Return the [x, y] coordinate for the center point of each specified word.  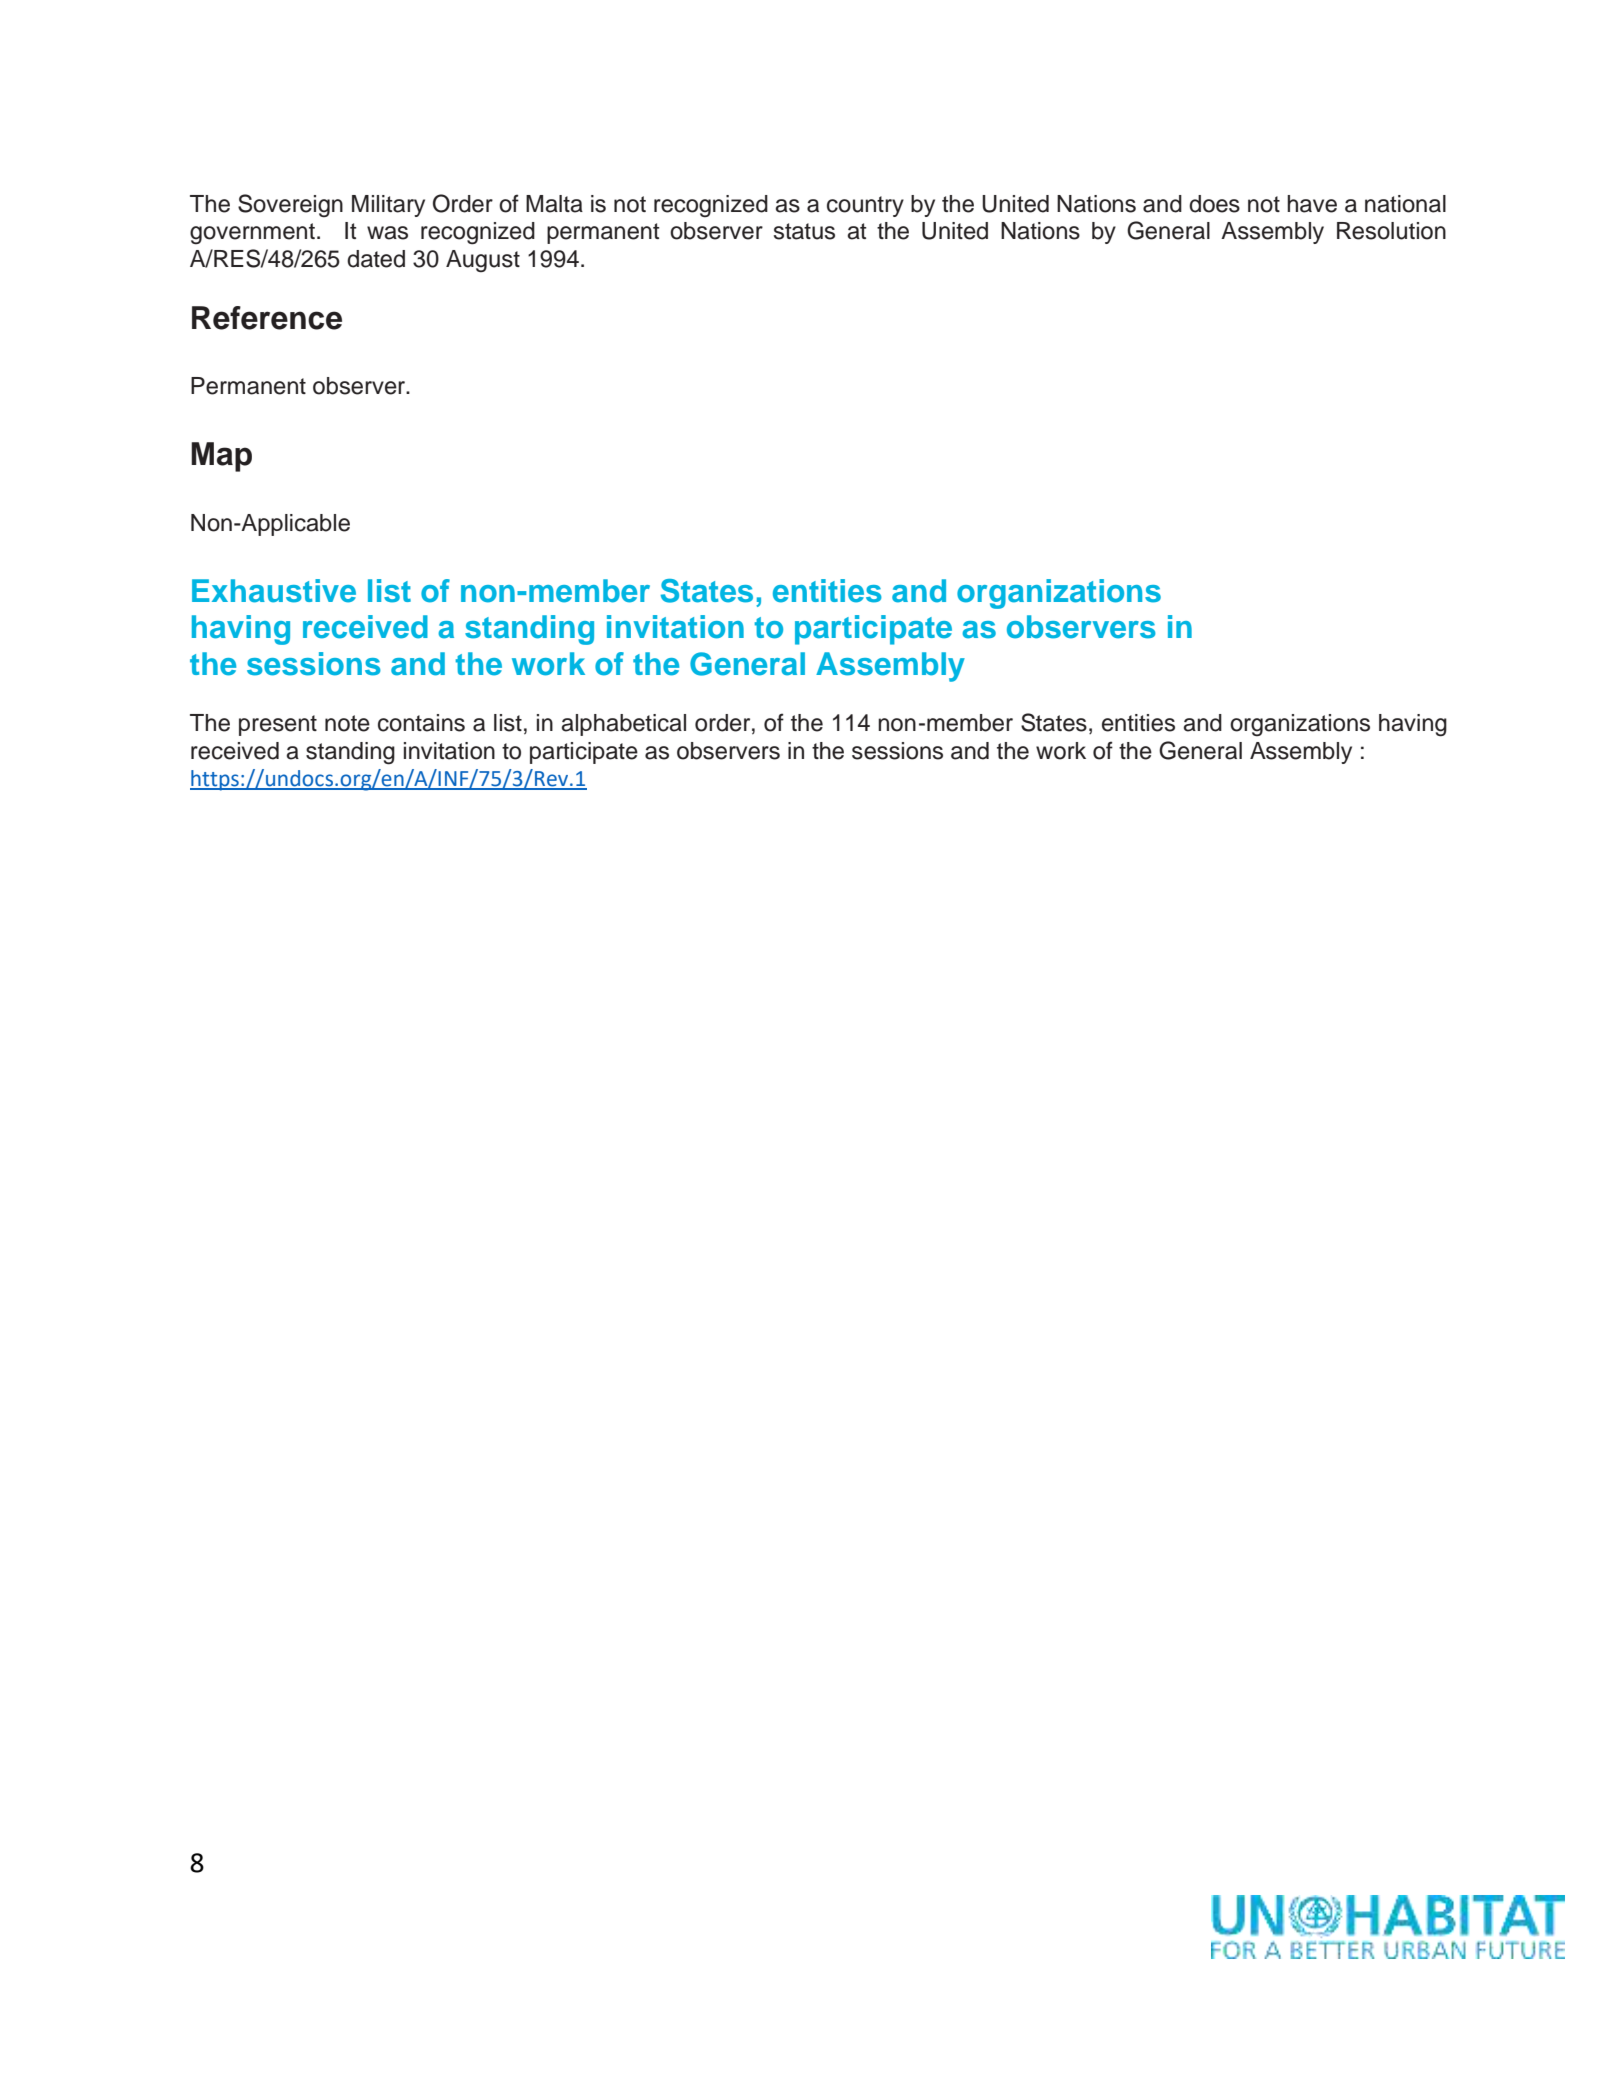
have [1312, 204]
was [387, 233]
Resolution [1391, 231]
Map [221, 457]
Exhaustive [274, 591]
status [804, 231]
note [347, 723]
